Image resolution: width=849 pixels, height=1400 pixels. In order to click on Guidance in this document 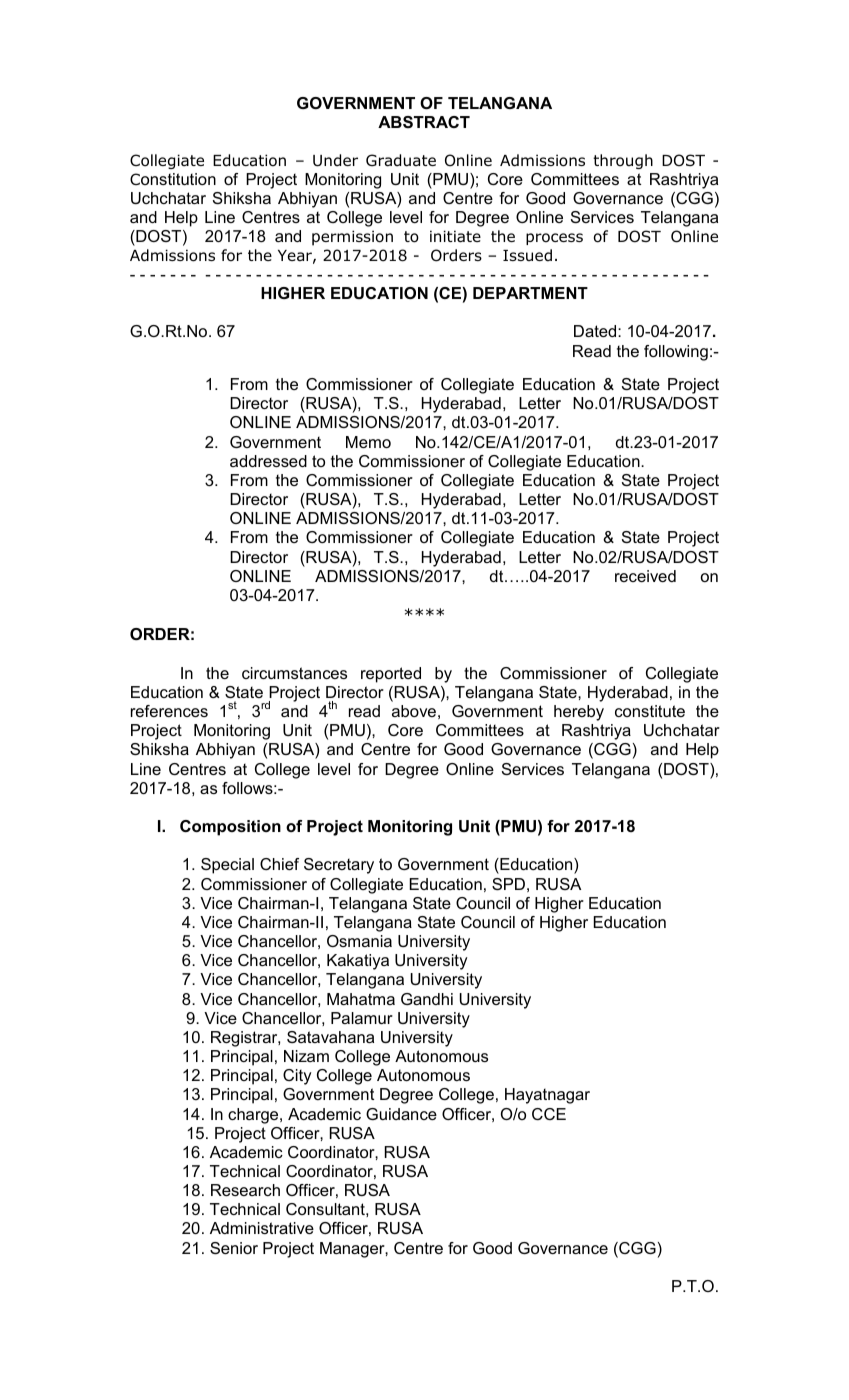, I will do `click(401, 1114)`.
